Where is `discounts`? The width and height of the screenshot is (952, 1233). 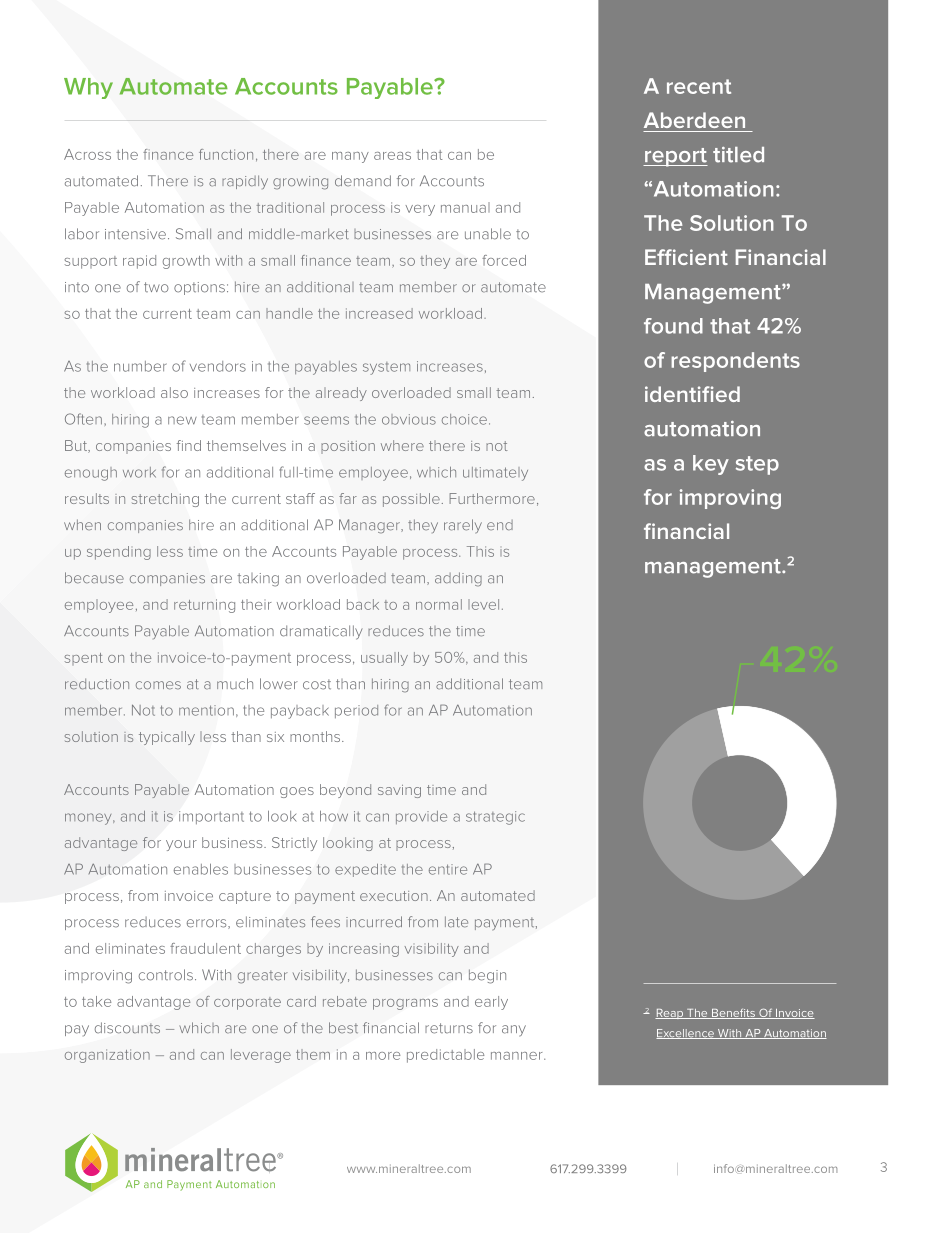
discounts is located at coordinates (127, 1028).
